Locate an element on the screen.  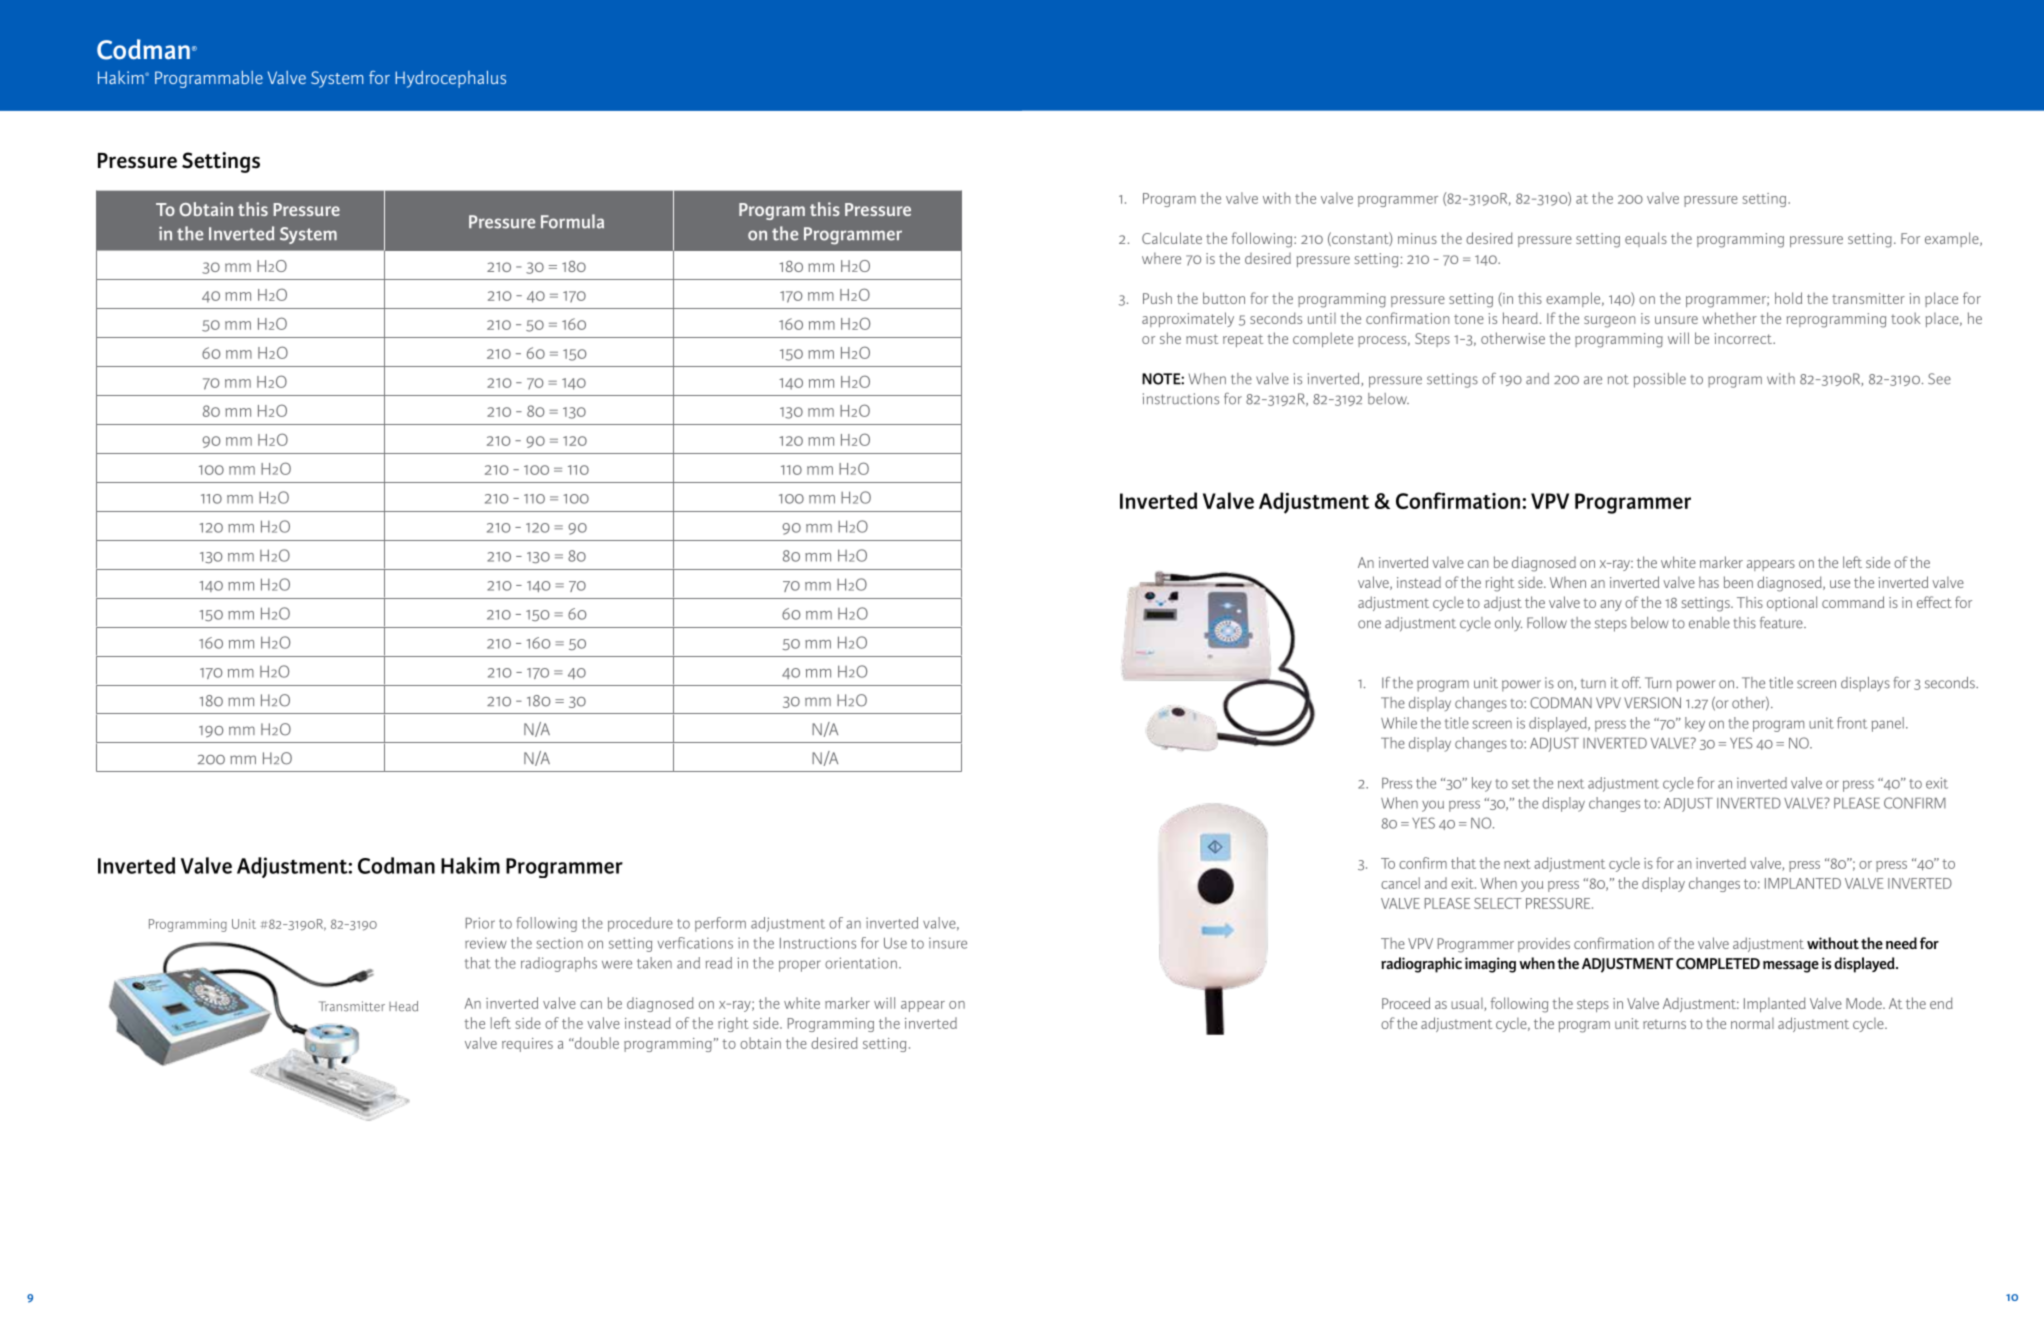
been is located at coordinates (1738, 582).
